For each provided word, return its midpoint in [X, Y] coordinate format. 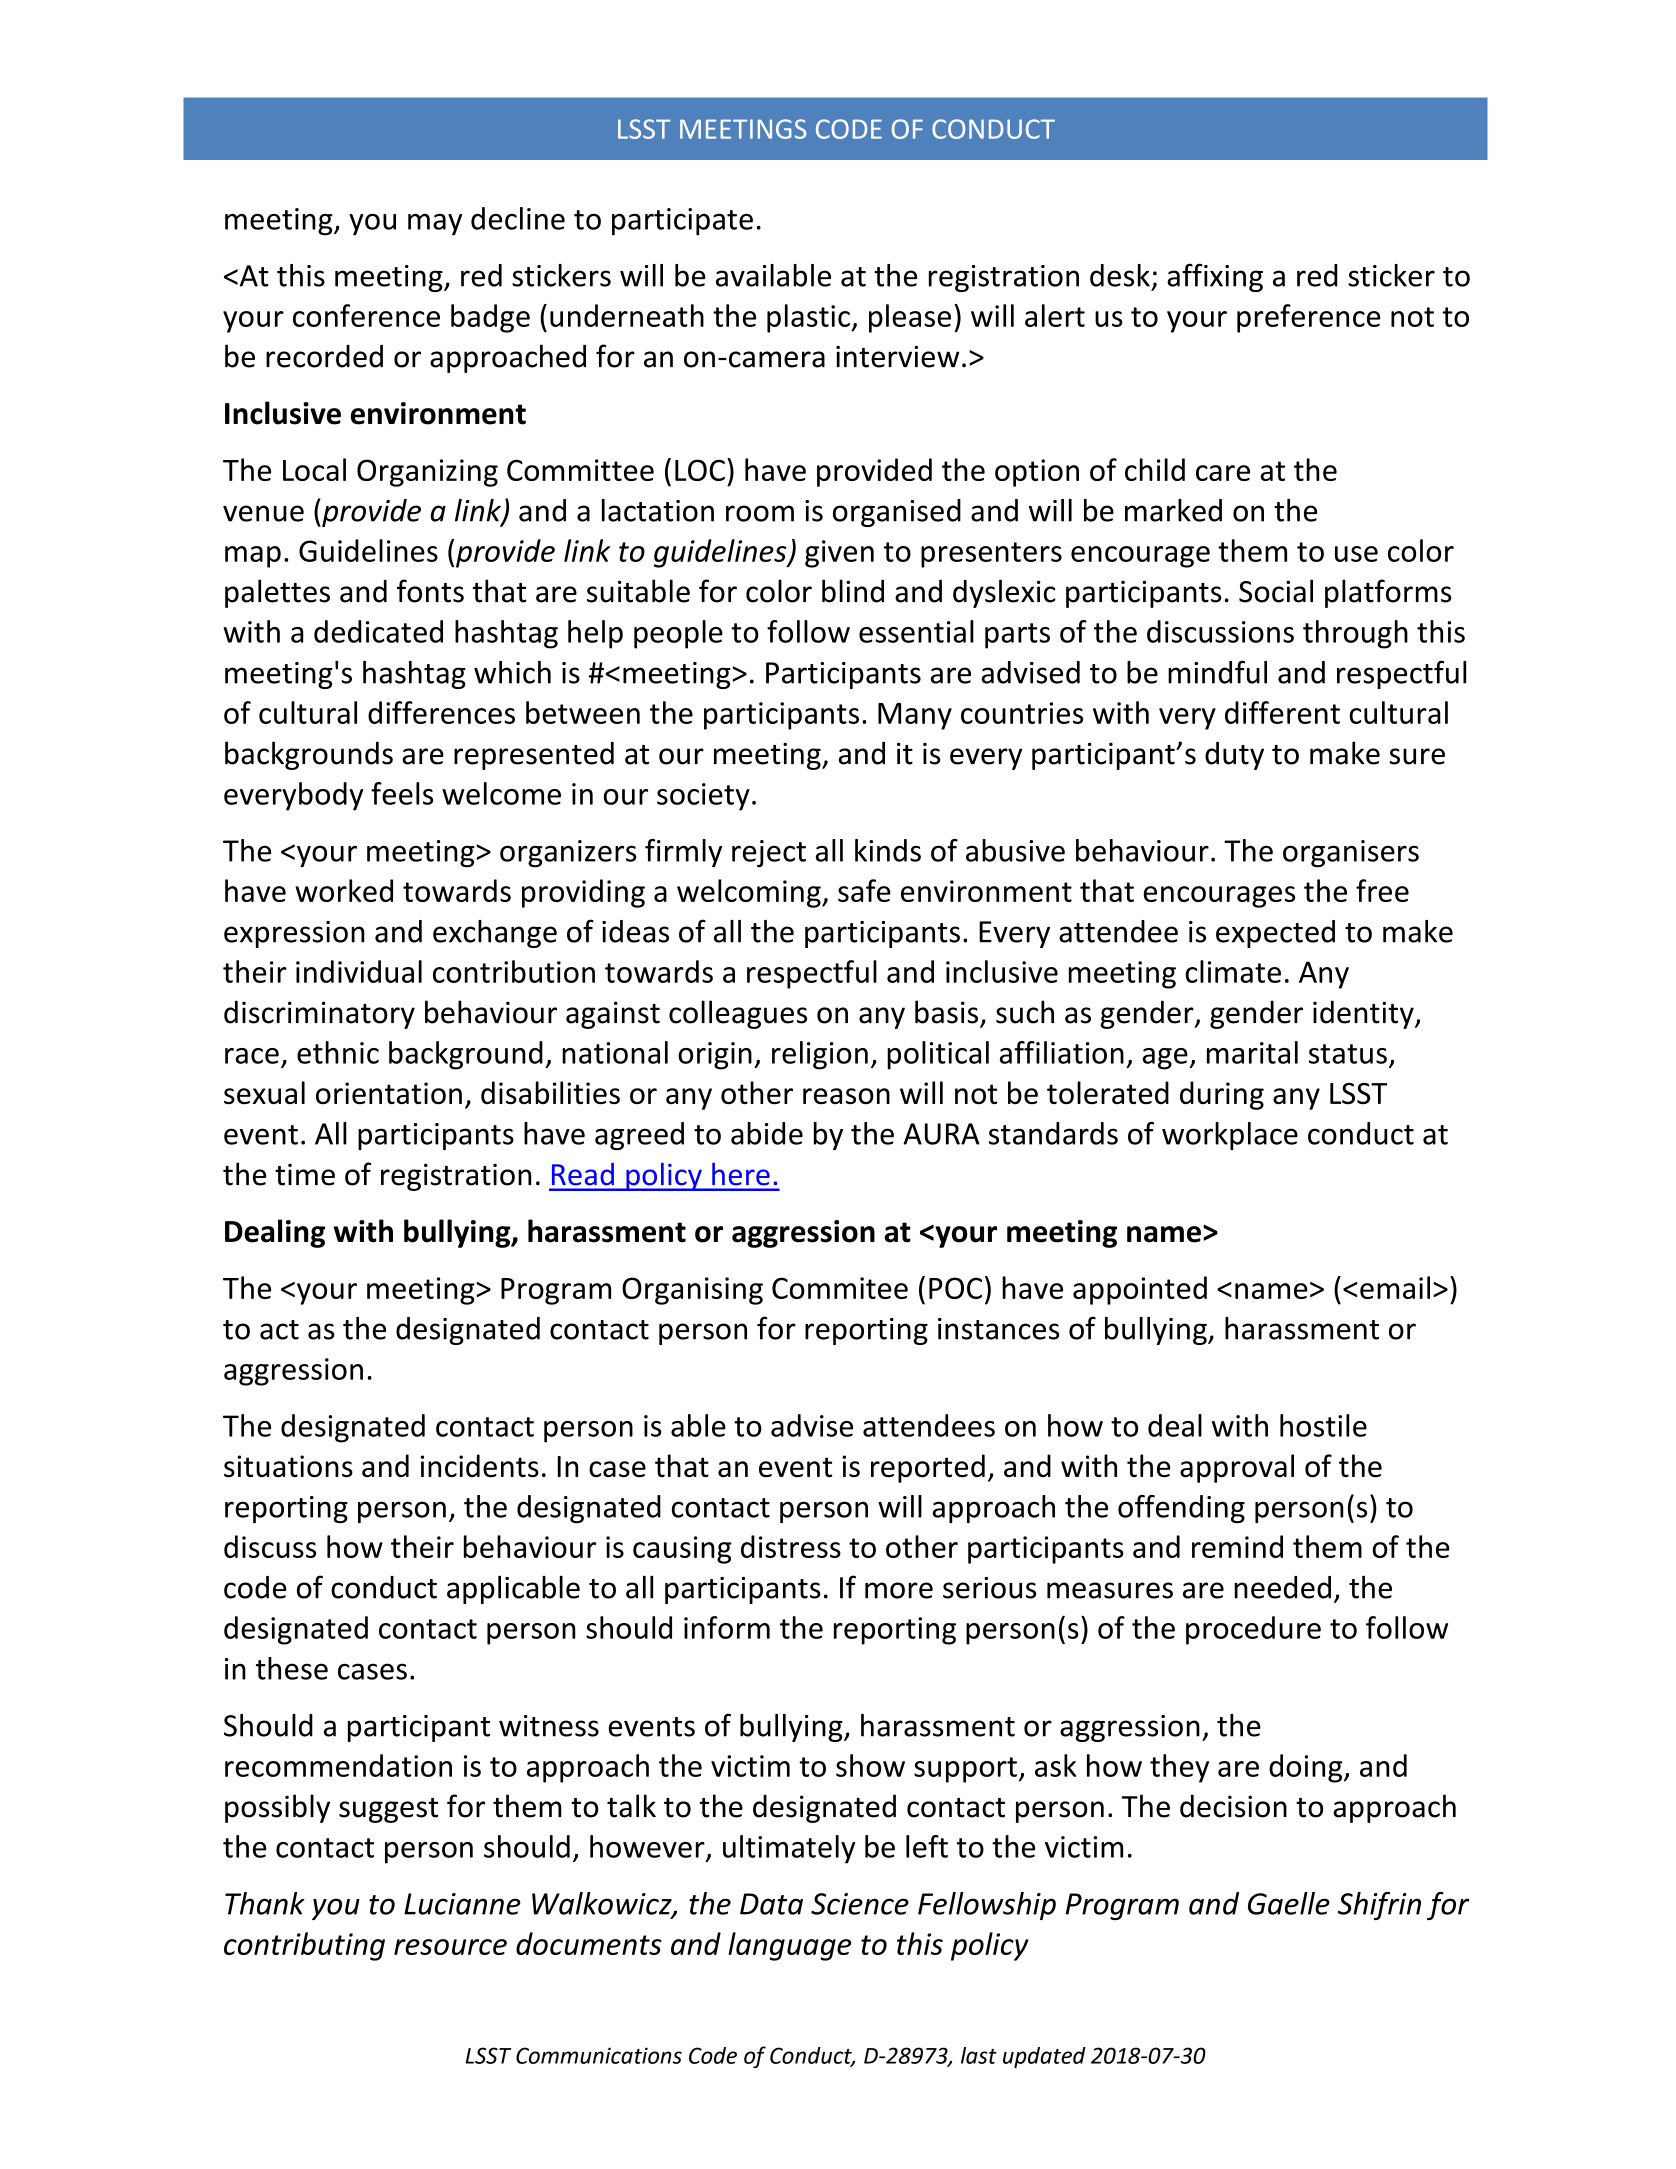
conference [366, 315]
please [910, 318]
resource [450, 1947]
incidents [480, 1465]
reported [928, 1468]
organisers [1351, 854]
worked [344, 890]
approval [1237, 1468]
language [789, 1946]
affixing [1215, 277]
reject [769, 854]
